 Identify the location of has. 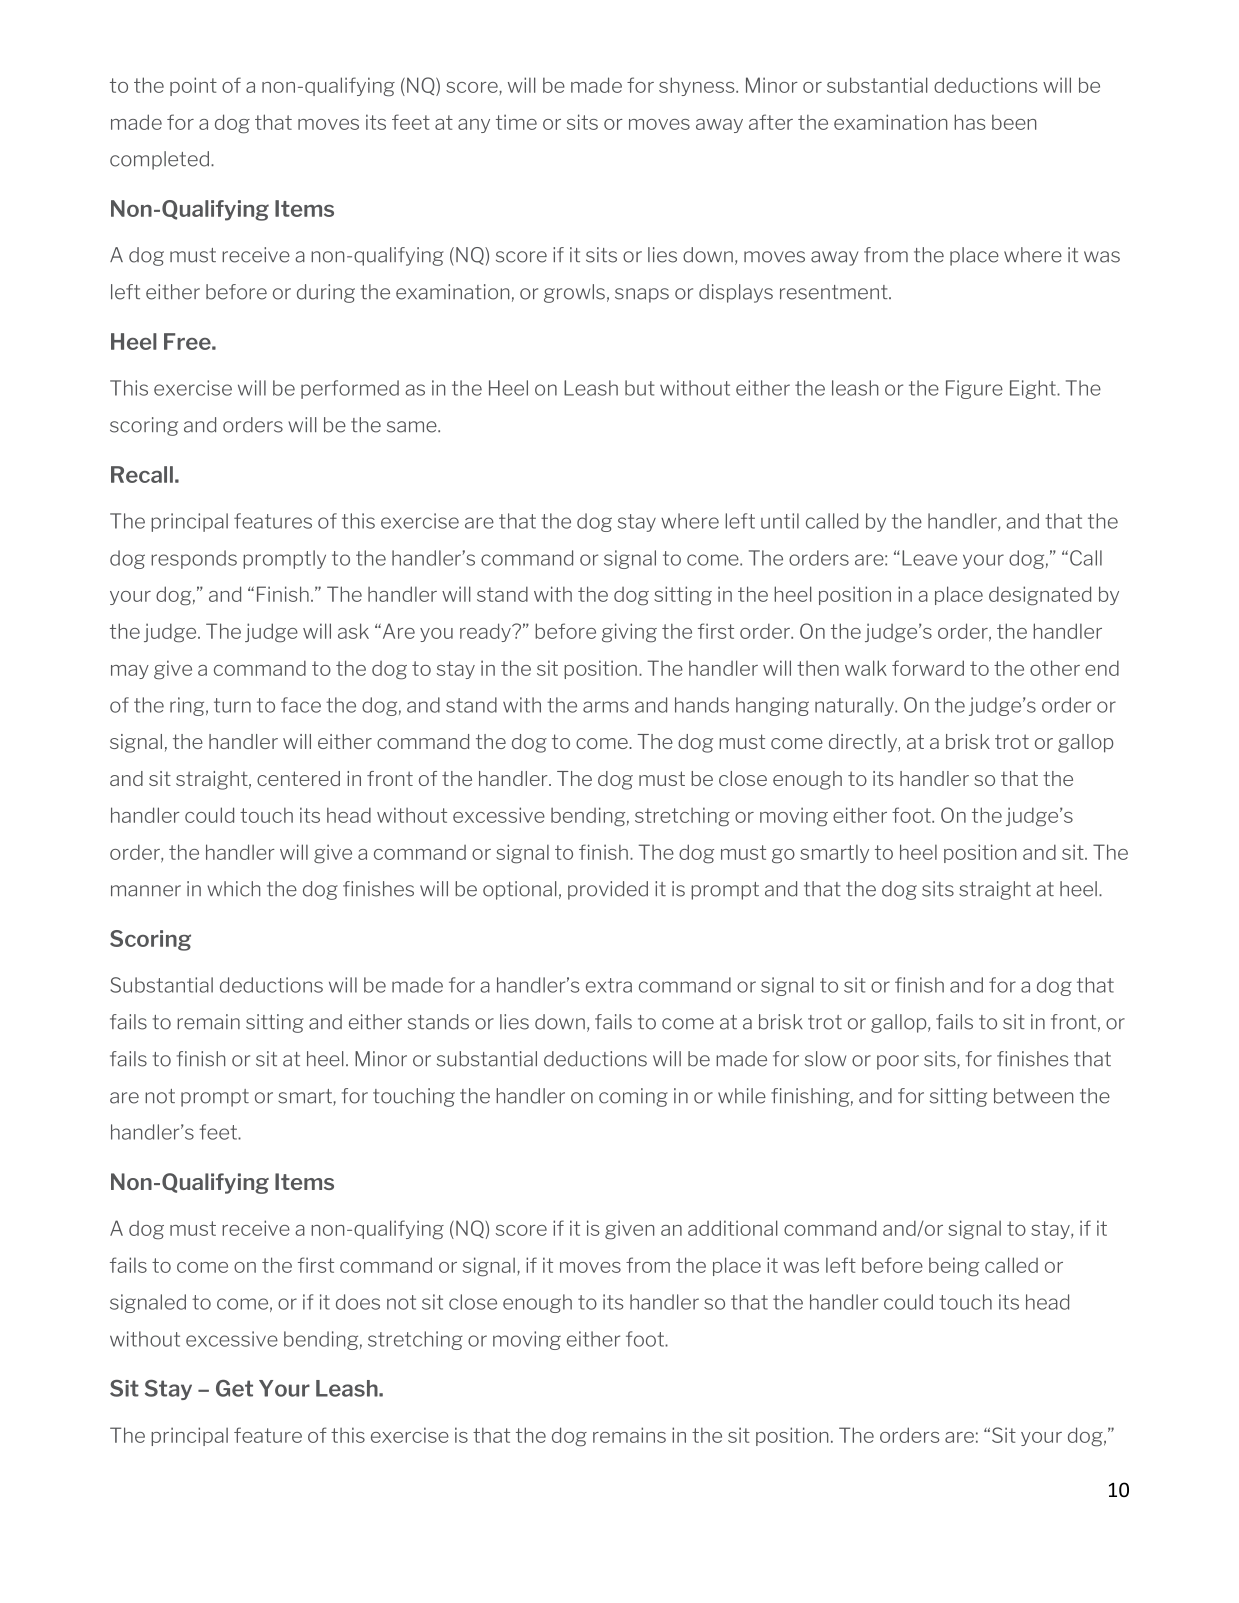
(969, 122).
